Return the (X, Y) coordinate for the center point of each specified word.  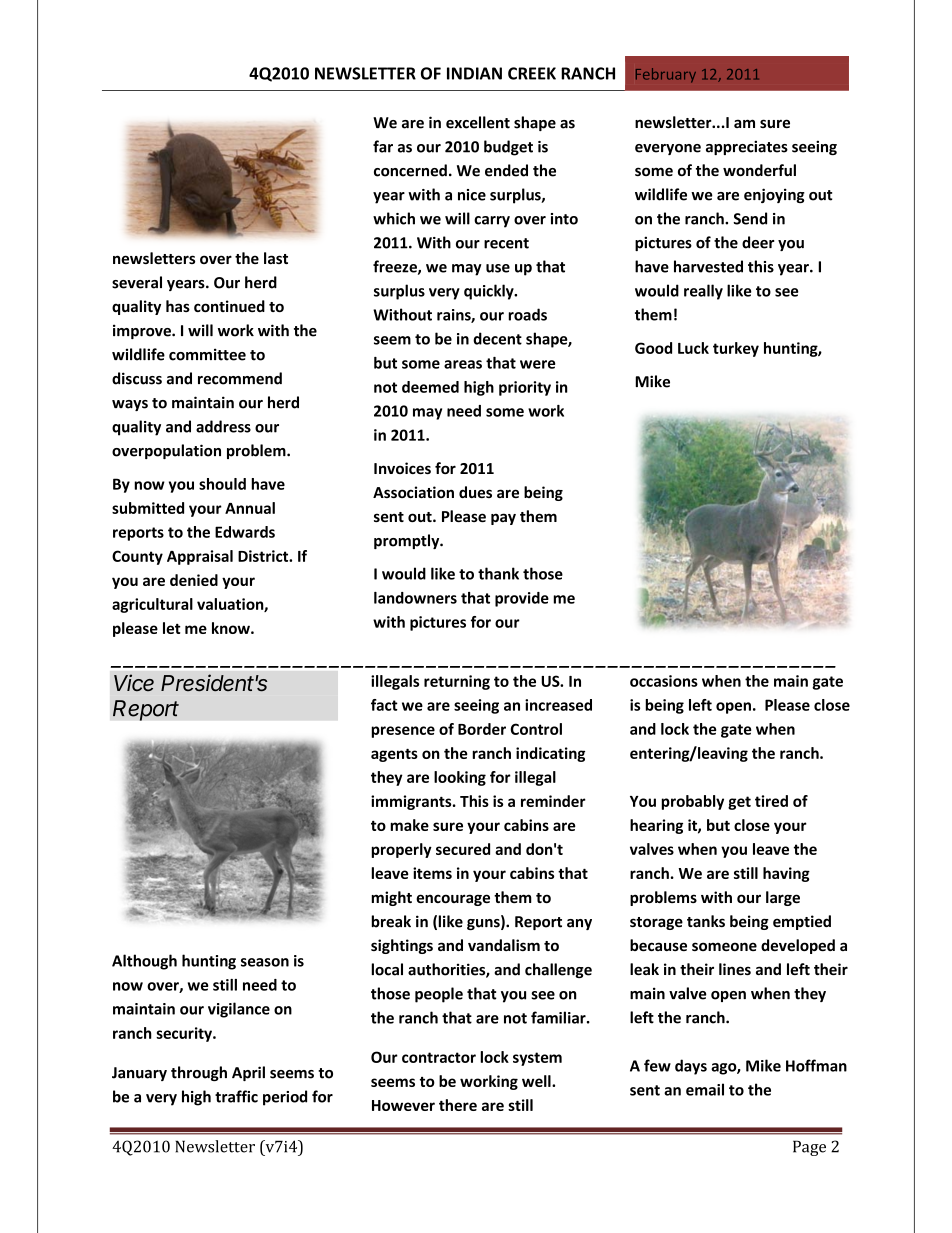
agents (394, 755)
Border (482, 729)
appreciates (747, 147)
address (223, 426)
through (199, 1073)
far (383, 146)
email (705, 1089)
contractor (439, 1057)
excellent (478, 122)
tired (771, 801)
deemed (430, 387)
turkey (736, 349)
